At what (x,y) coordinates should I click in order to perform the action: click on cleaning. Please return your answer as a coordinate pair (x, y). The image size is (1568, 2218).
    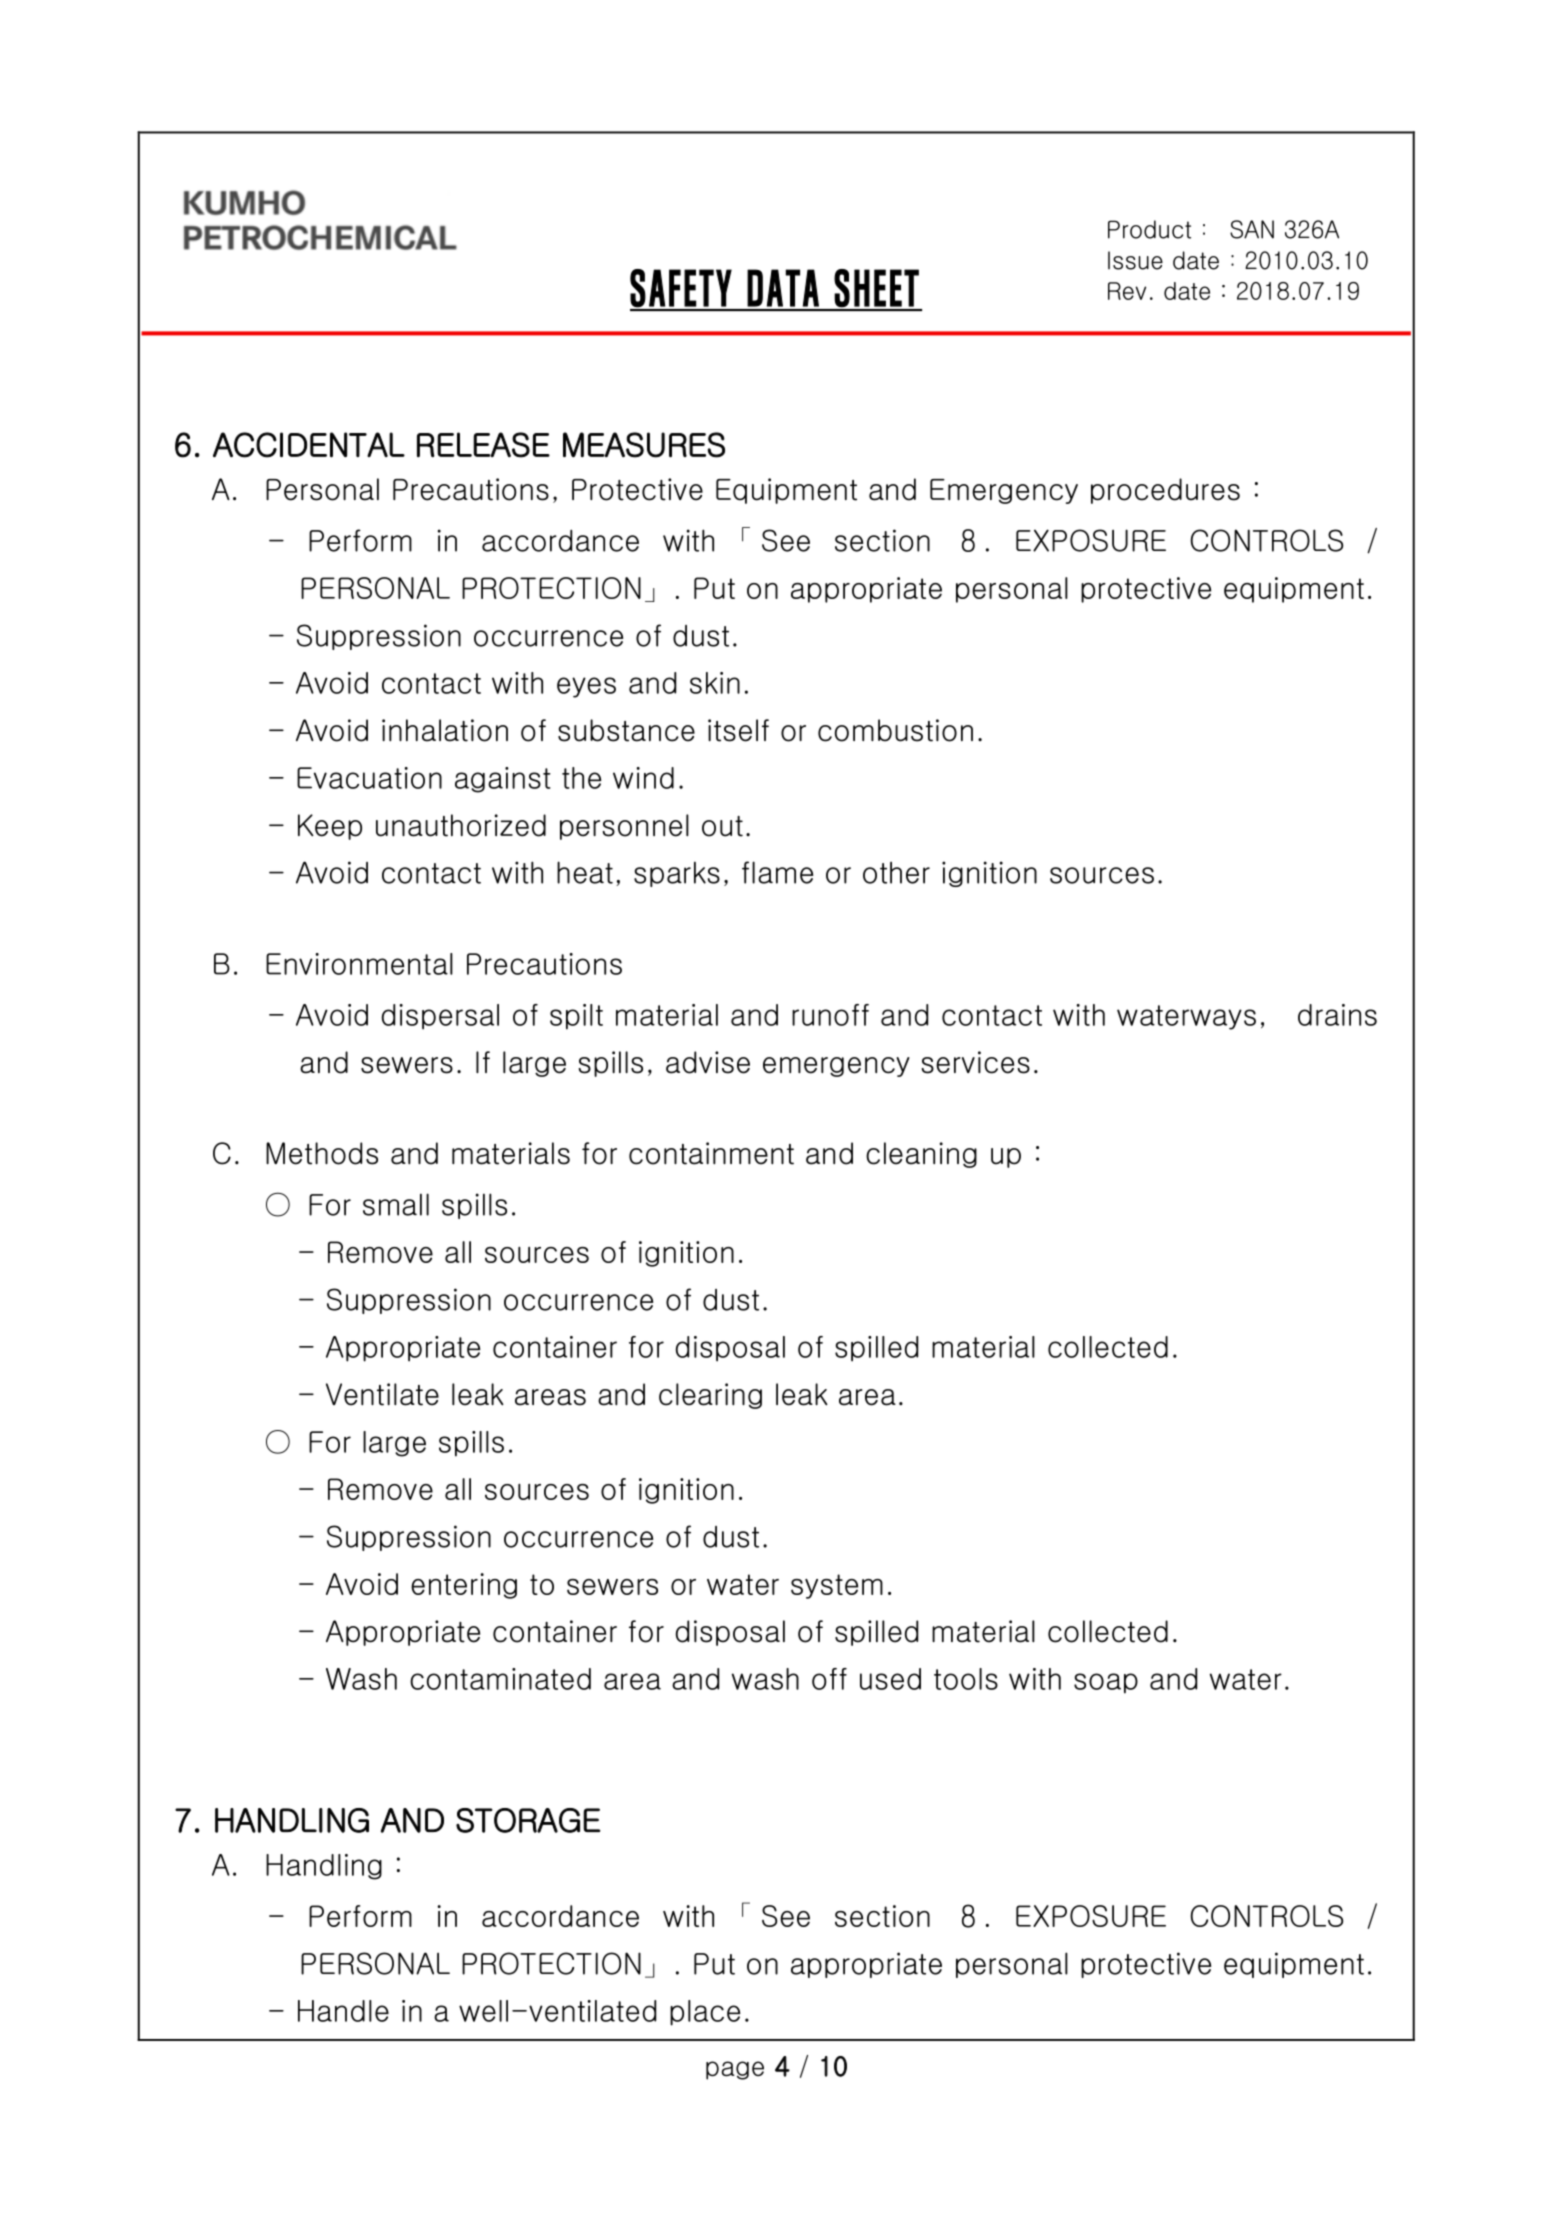
    Looking at the image, I should click on (921, 1155).
